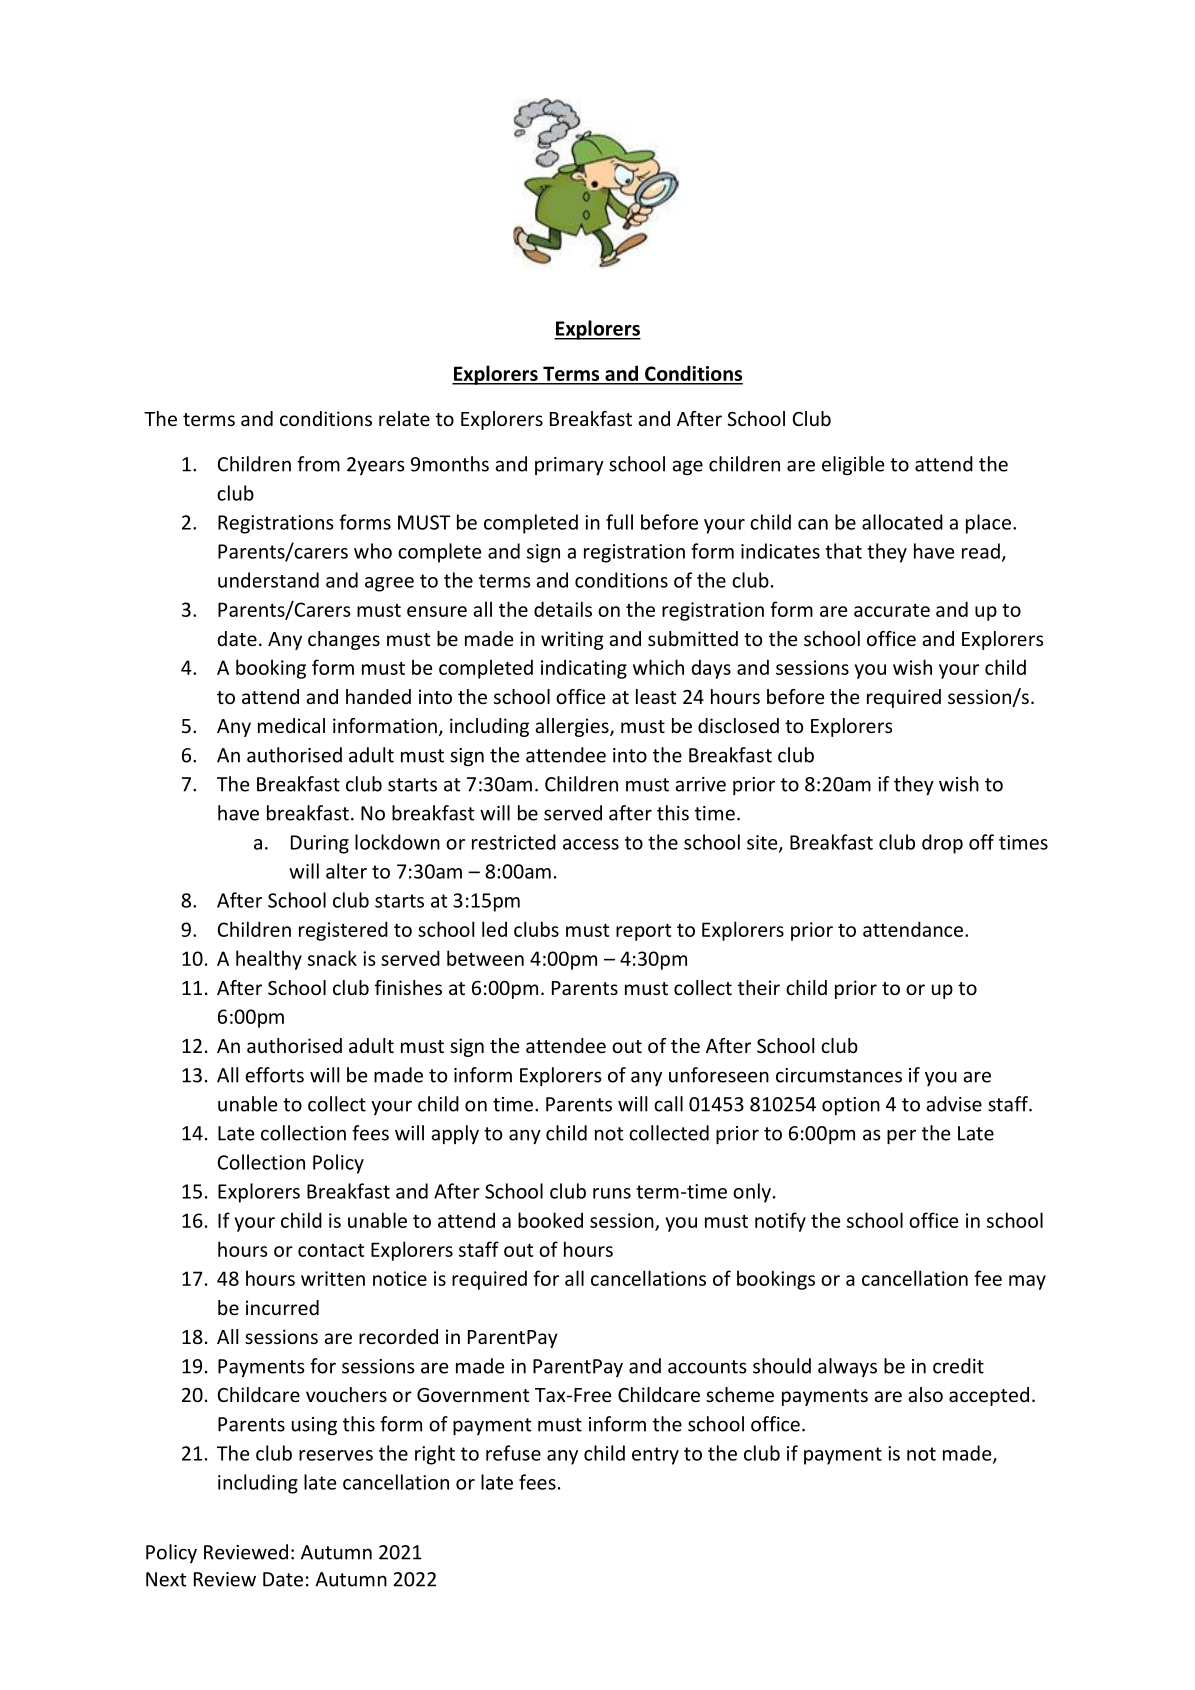 This screenshot has width=1195, height=1690. I want to click on full, so click(619, 522).
